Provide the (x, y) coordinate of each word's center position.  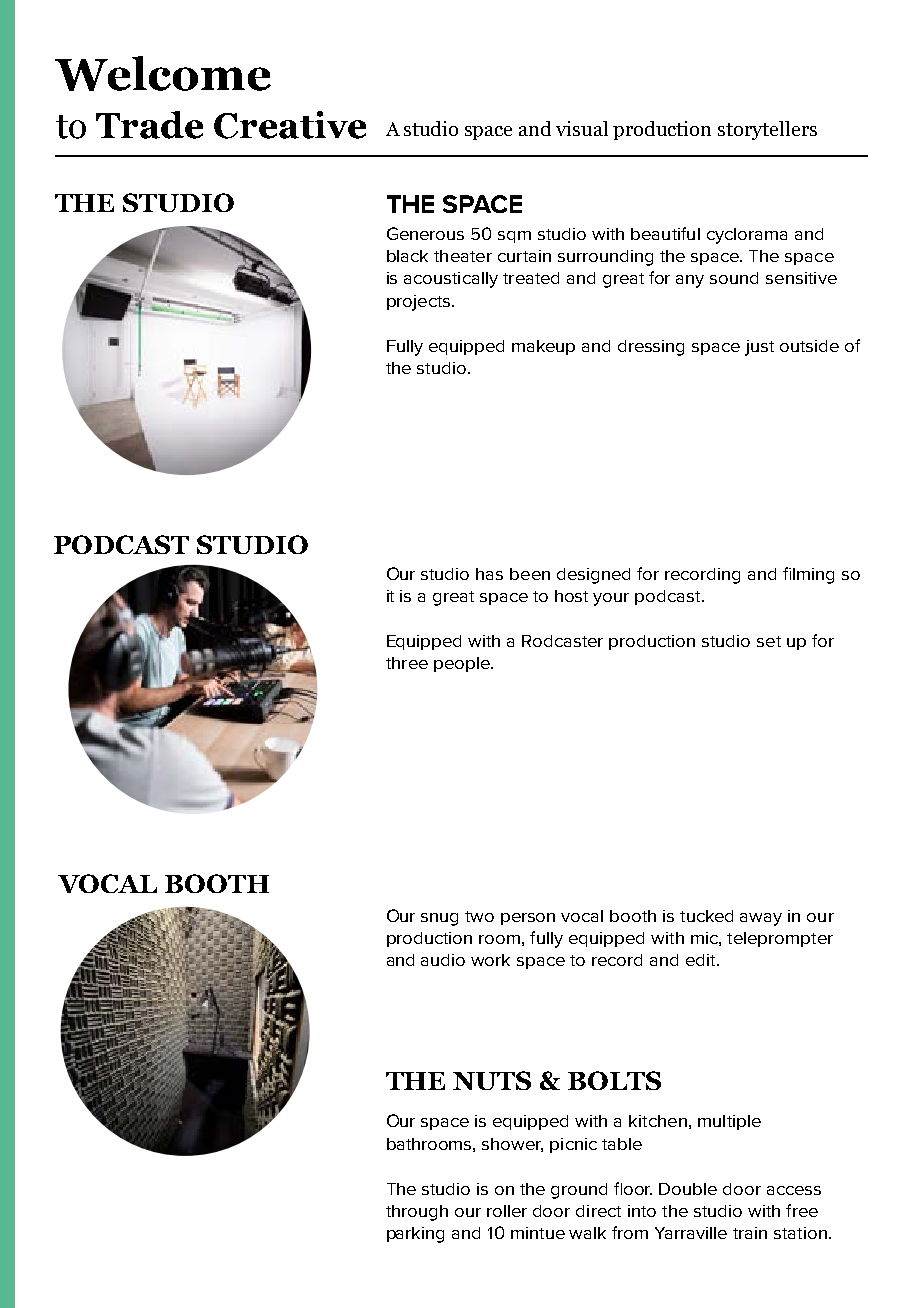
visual (582, 128)
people (463, 664)
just (759, 348)
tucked (706, 916)
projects (420, 303)
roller (507, 1211)
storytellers (767, 130)
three (407, 663)
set (769, 641)
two (479, 916)
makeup (543, 347)
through (417, 1213)
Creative (290, 125)
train (750, 1233)
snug (439, 919)
